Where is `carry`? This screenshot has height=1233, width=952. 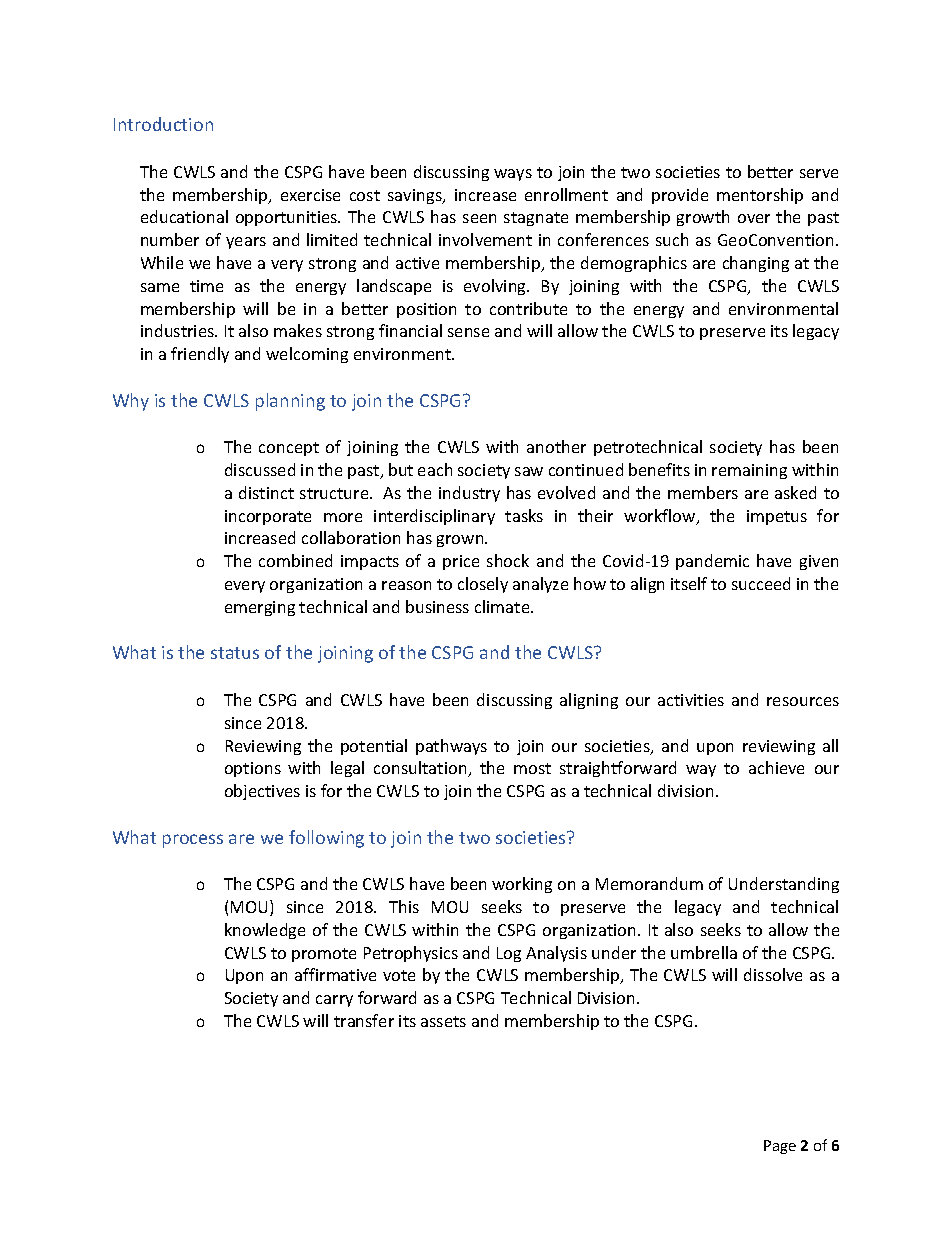
carry is located at coordinates (334, 1001).
